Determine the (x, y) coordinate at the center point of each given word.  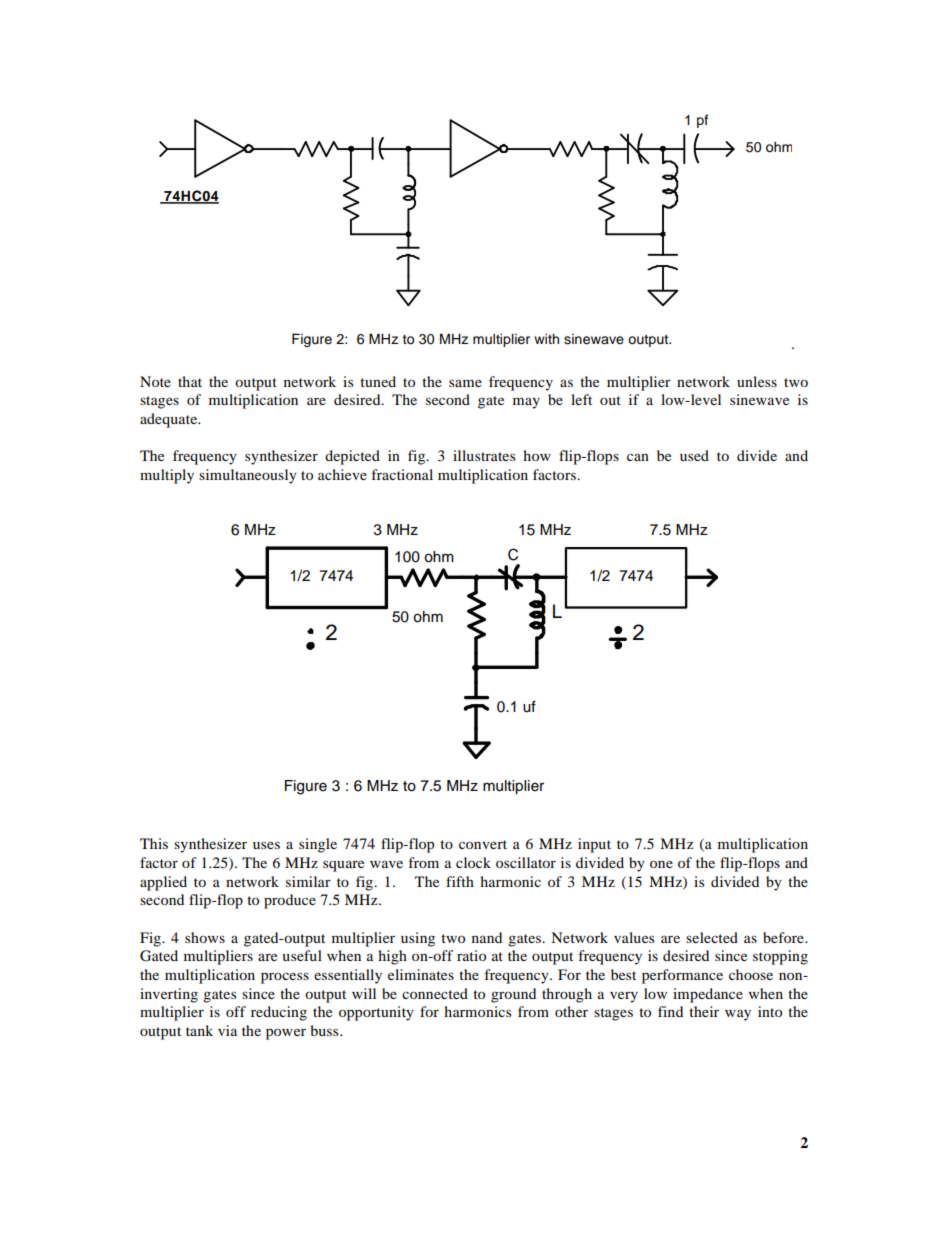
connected (435, 993)
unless (757, 381)
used (694, 455)
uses (266, 845)
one (661, 864)
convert (483, 844)
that (190, 381)
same (465, 383)
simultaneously (248, 476)
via (227, 1030)
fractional (402, 474)
